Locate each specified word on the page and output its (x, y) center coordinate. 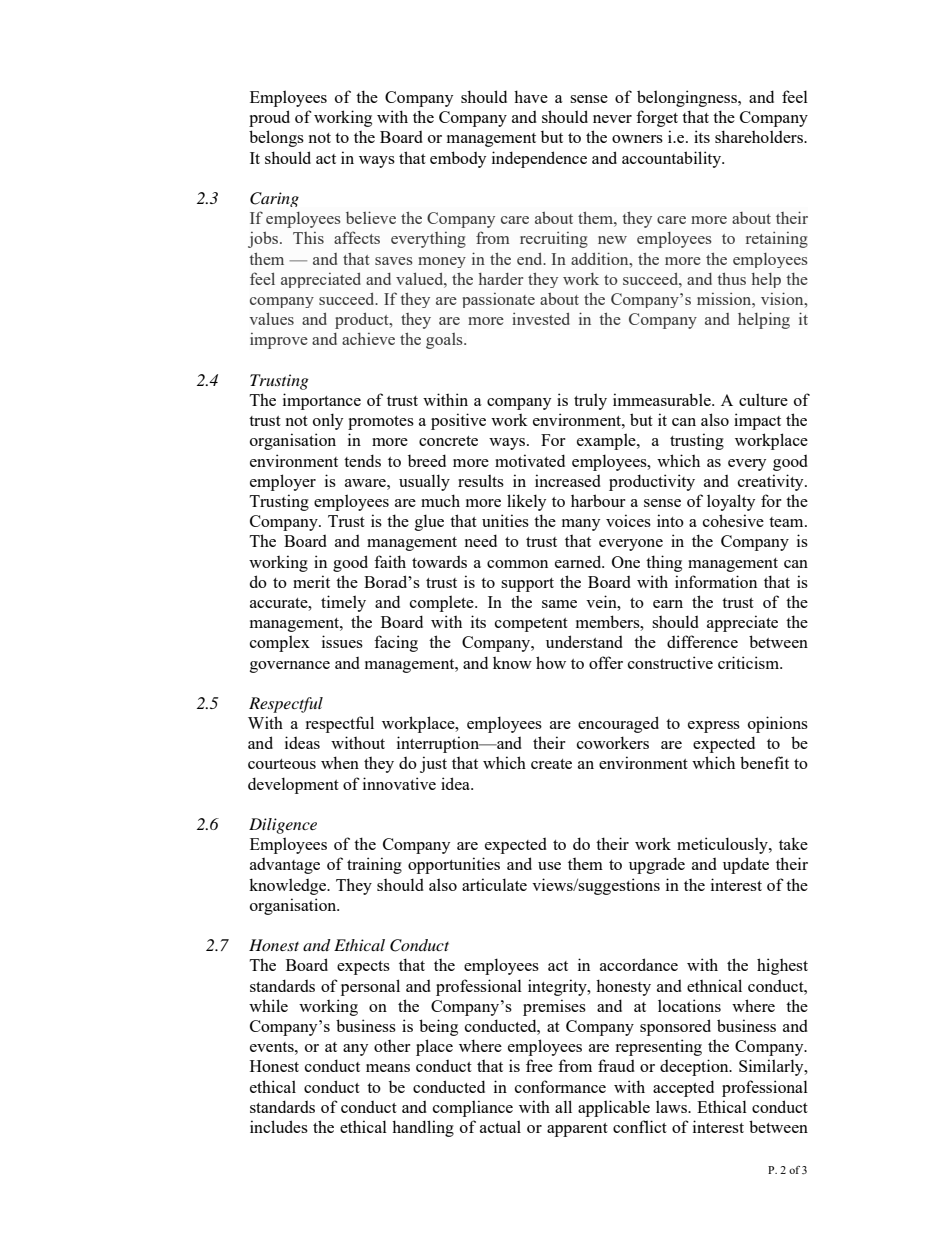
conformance (560, 1086)
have (531, 96)
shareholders (760, 136)
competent (531, 625)
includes (279, 1126)
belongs (276, 138)
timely (343, 603)
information (716, 581)
